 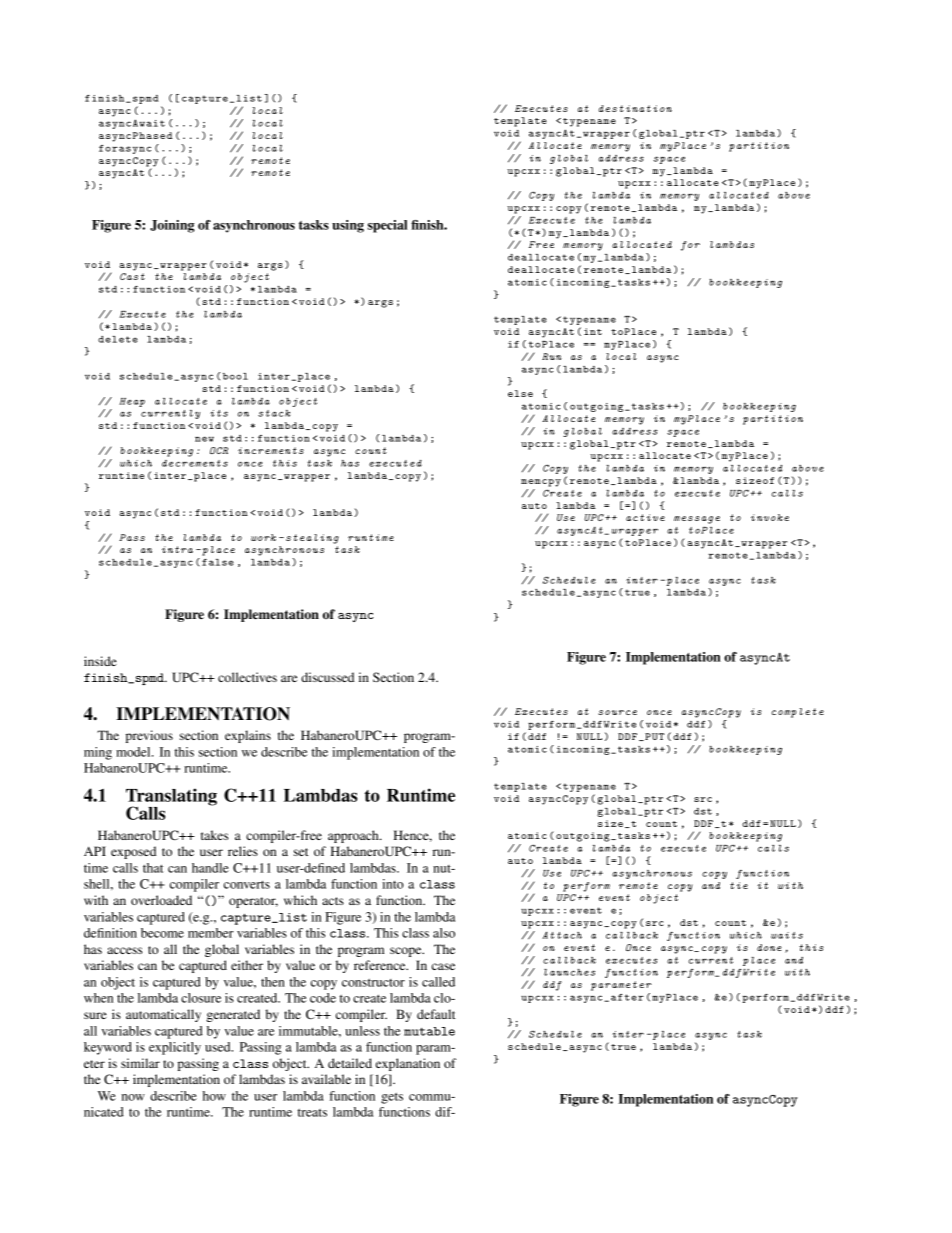 I want to click on new, so click(x=204, y=439).
